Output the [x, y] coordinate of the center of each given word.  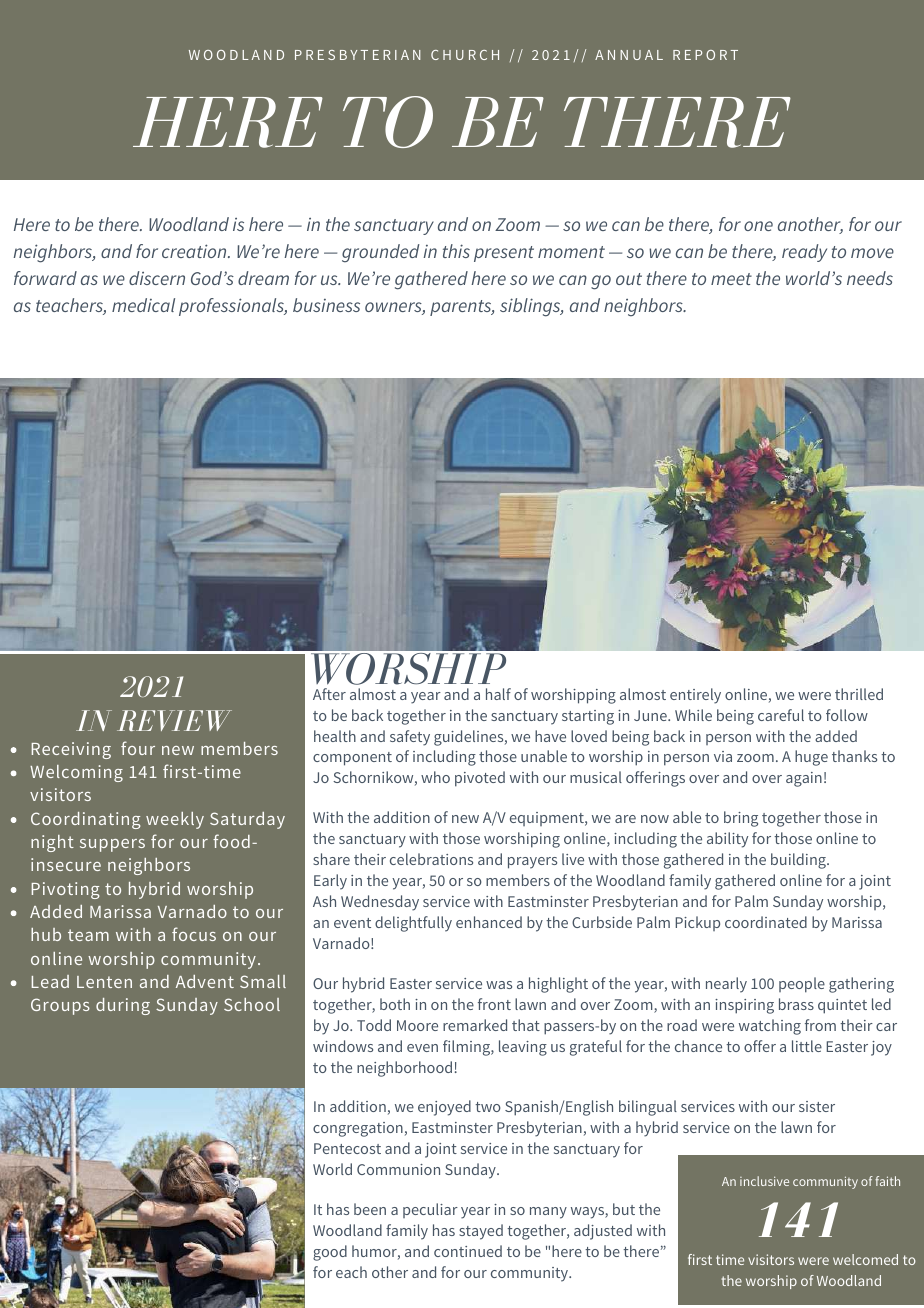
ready [804, 253]
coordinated [766, 922]
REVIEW [174, 720]
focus [194, 934]
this [456, 251]
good [330, 1253]
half [498, 694]
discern [157, 278]
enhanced [489, 922]
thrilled [859, 694]
